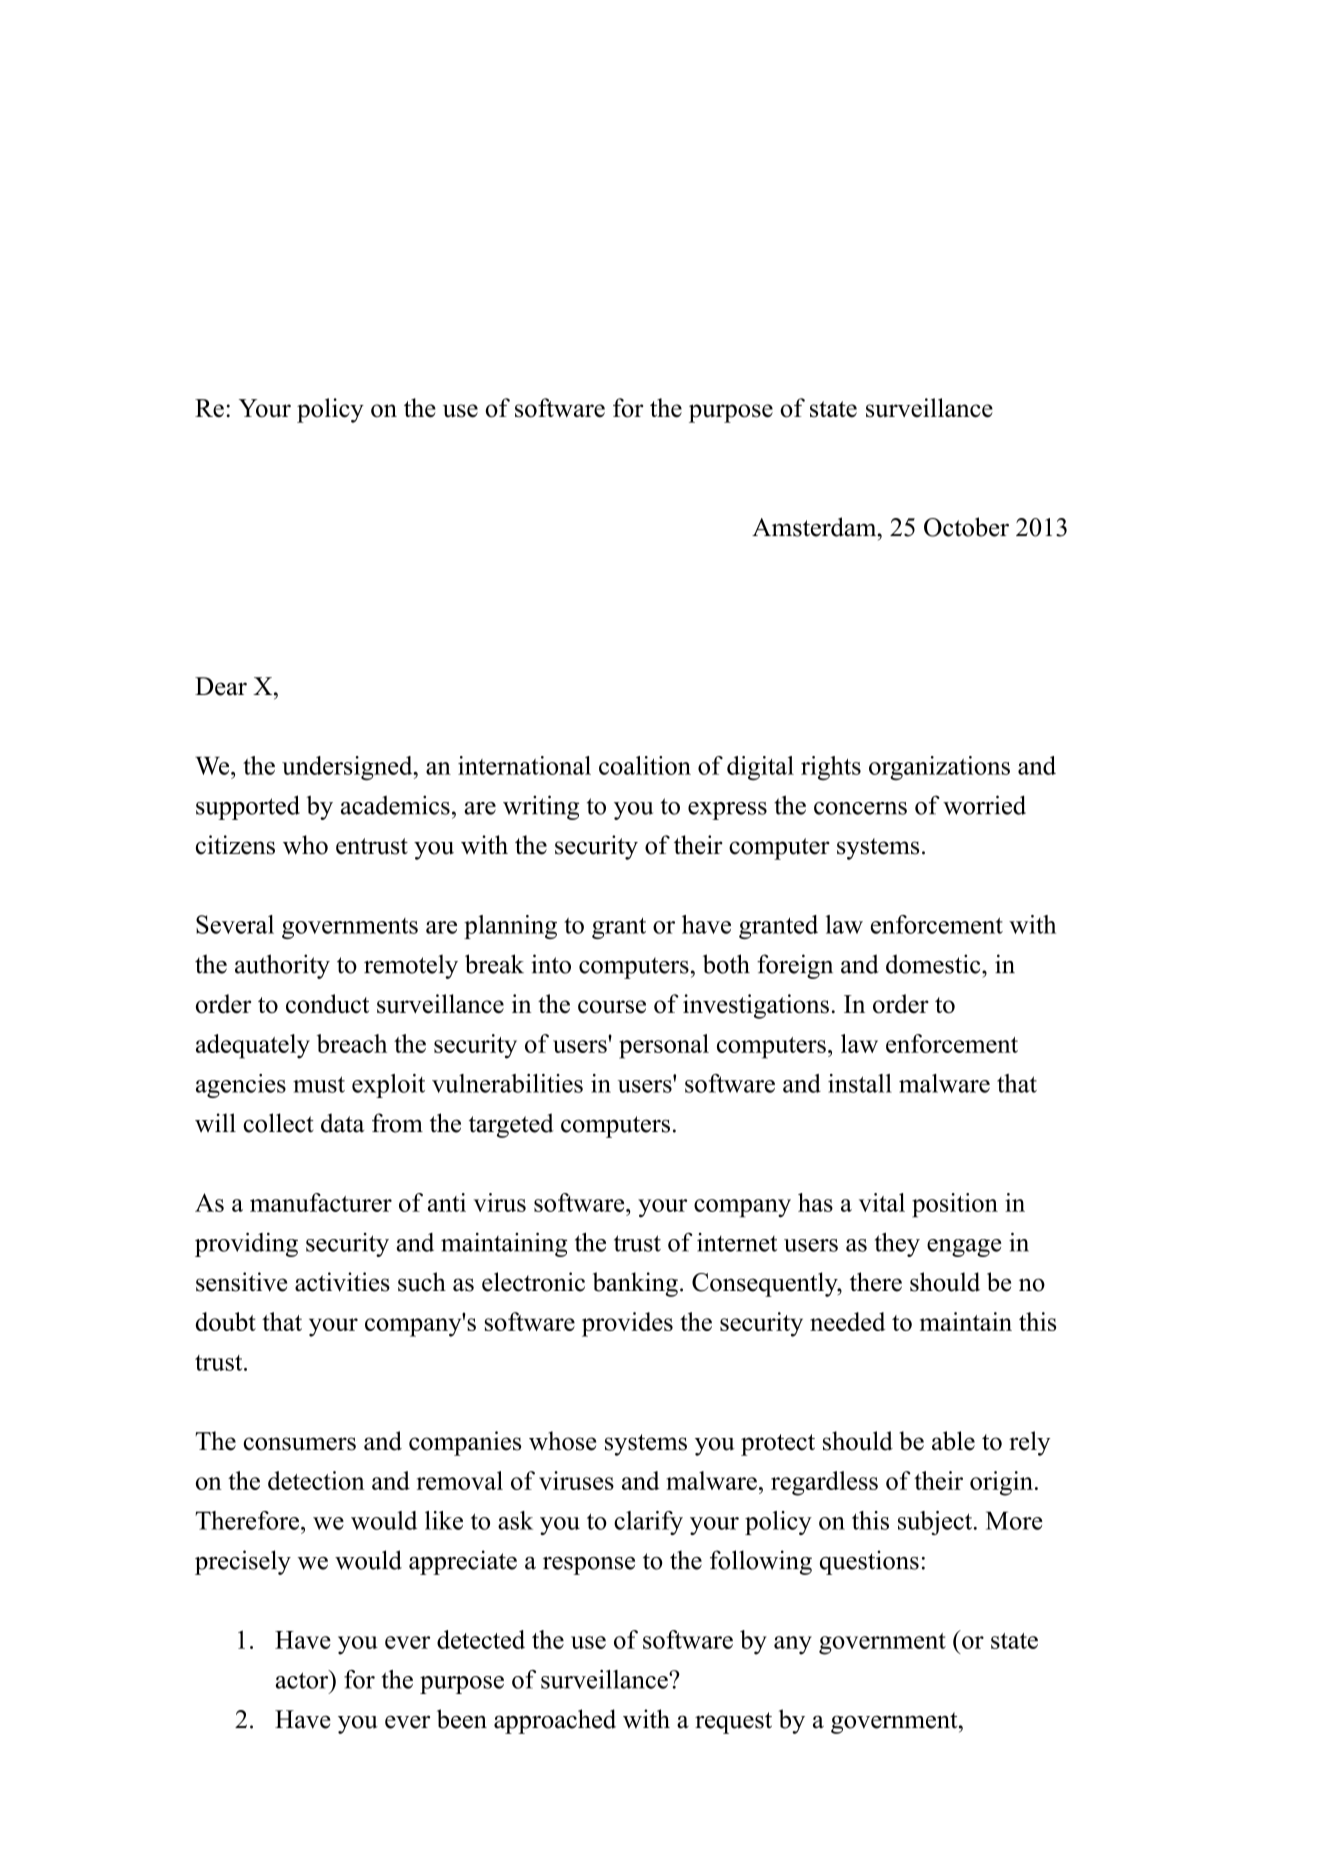 The width and height of the screenshot is (1321, 1869). What do you see at coordinates (847, 1321) in the screenshot?
I see `needed` at bounding box center [847, 1321].
